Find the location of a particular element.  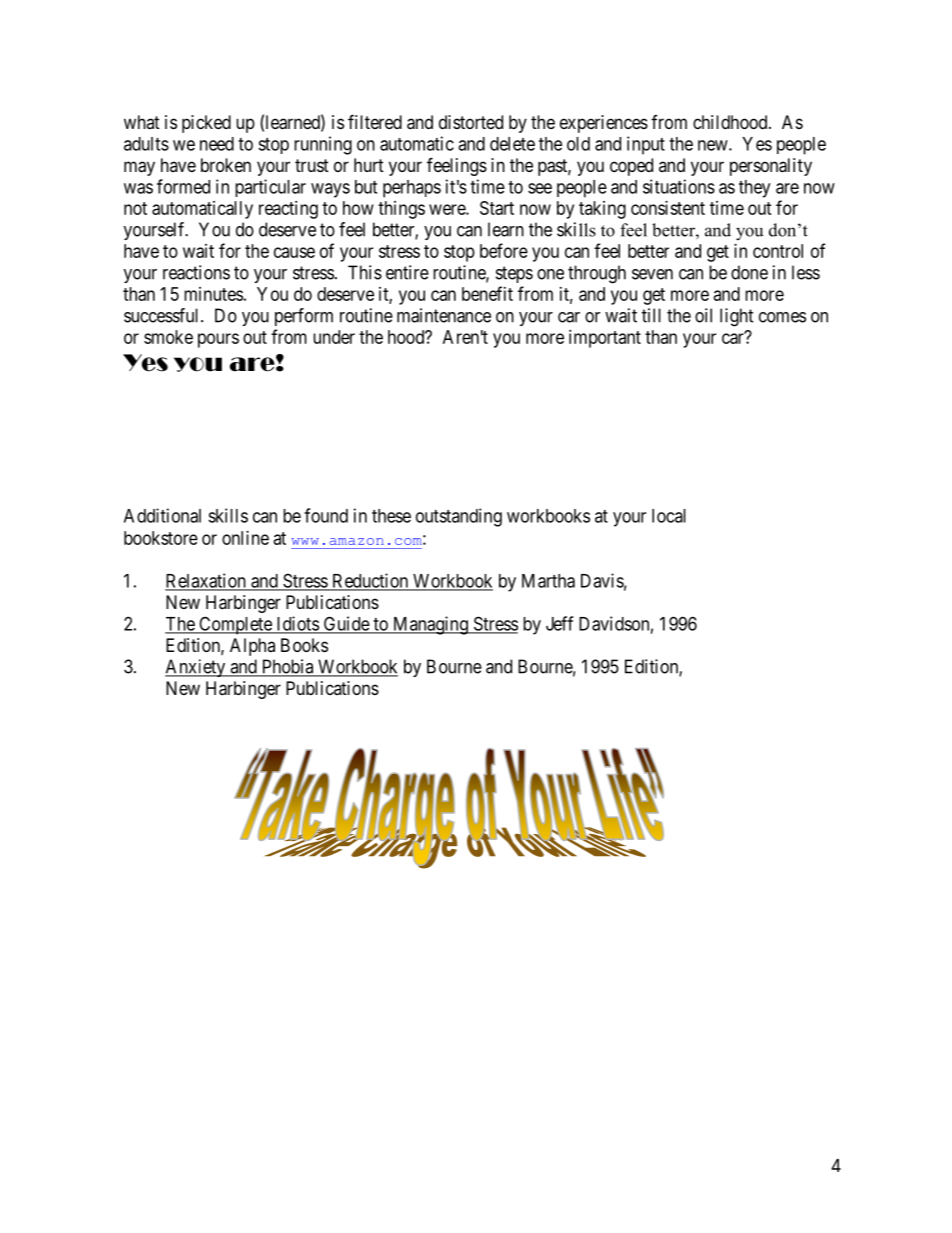

input is located at coordinates (646, 145).
